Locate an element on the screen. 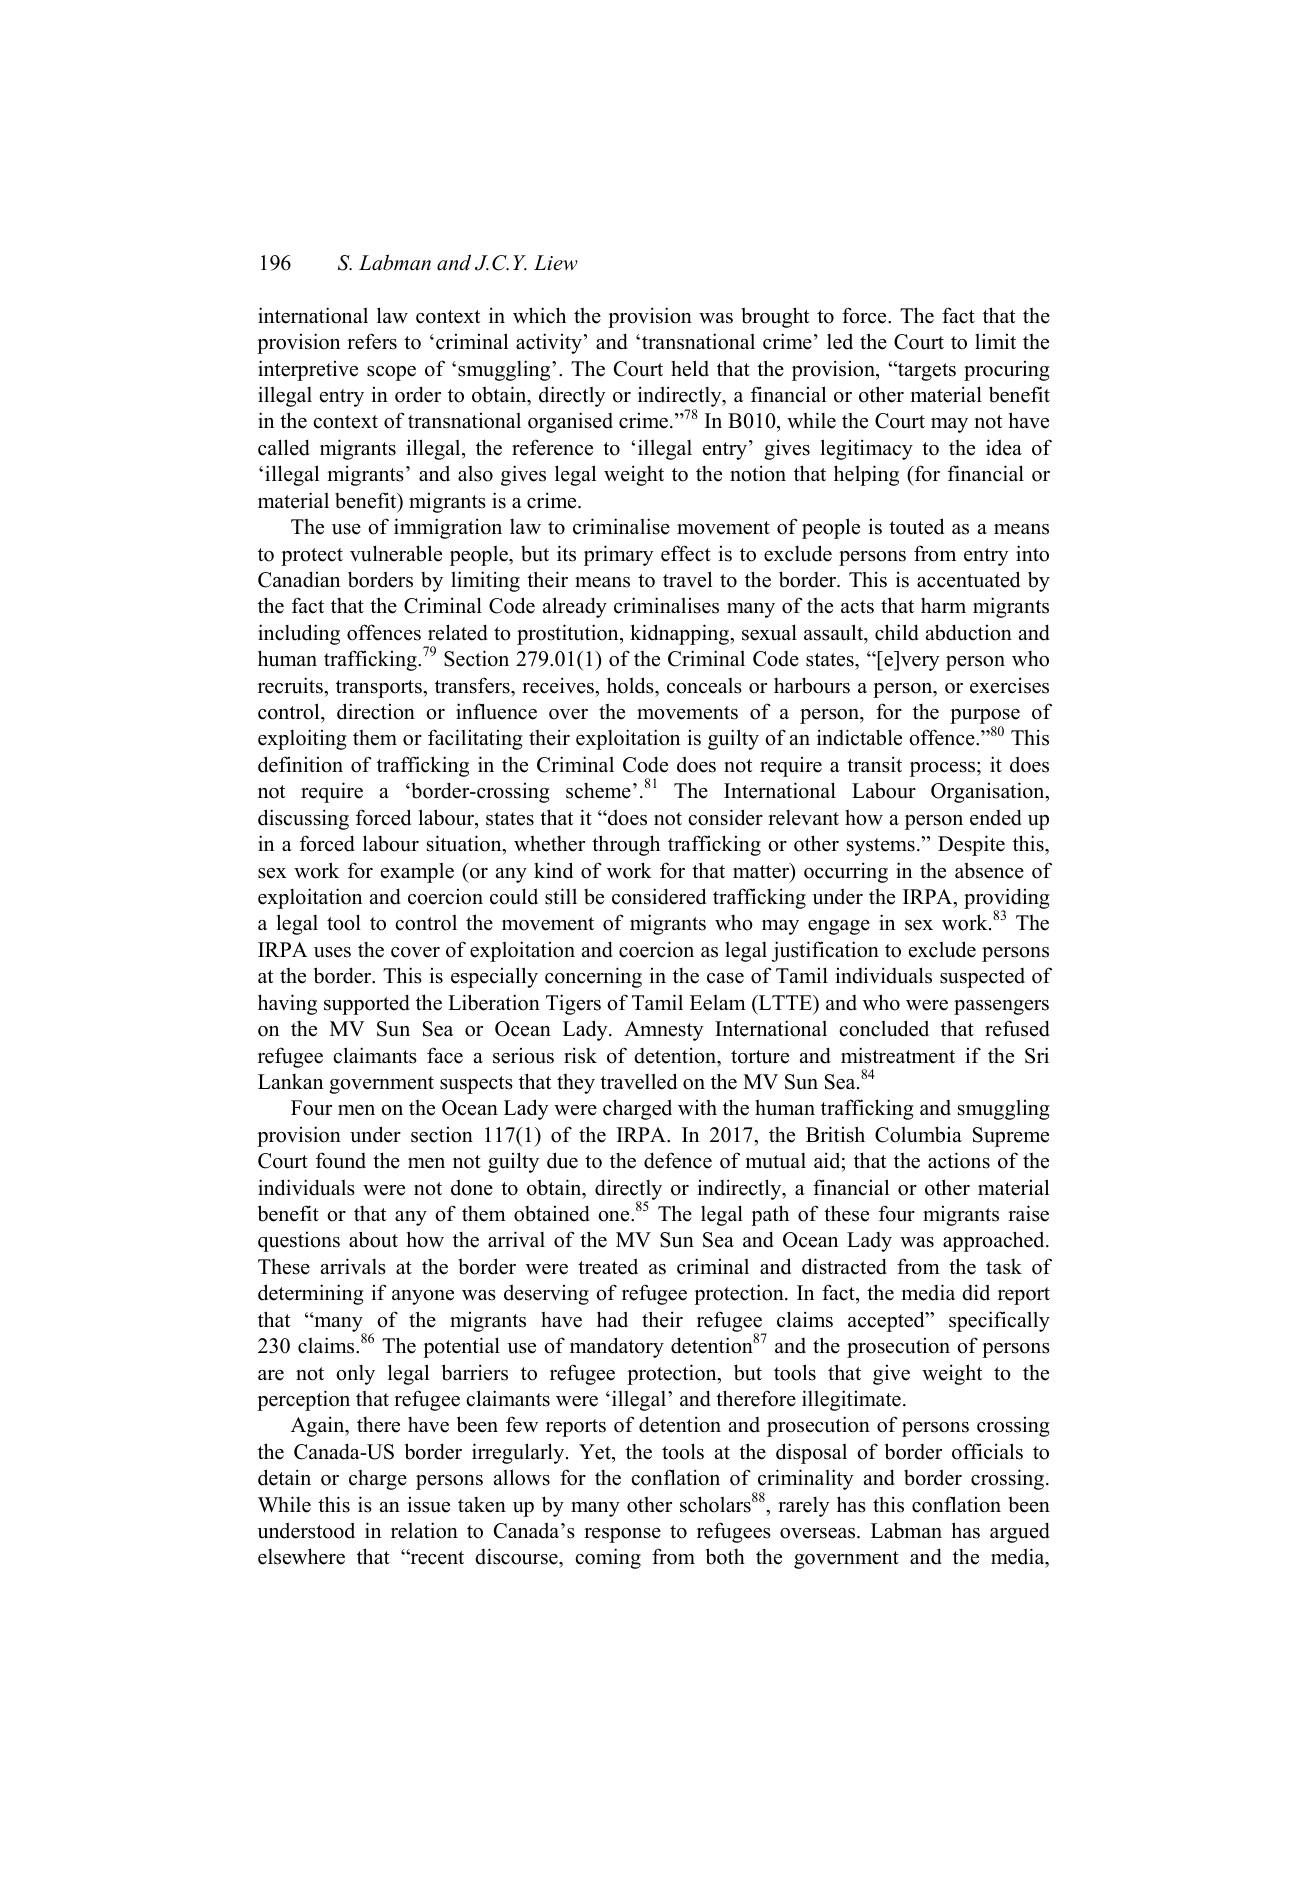 This screenshot has width=1307, height=1877. held is located at coordinates (690, 368).
